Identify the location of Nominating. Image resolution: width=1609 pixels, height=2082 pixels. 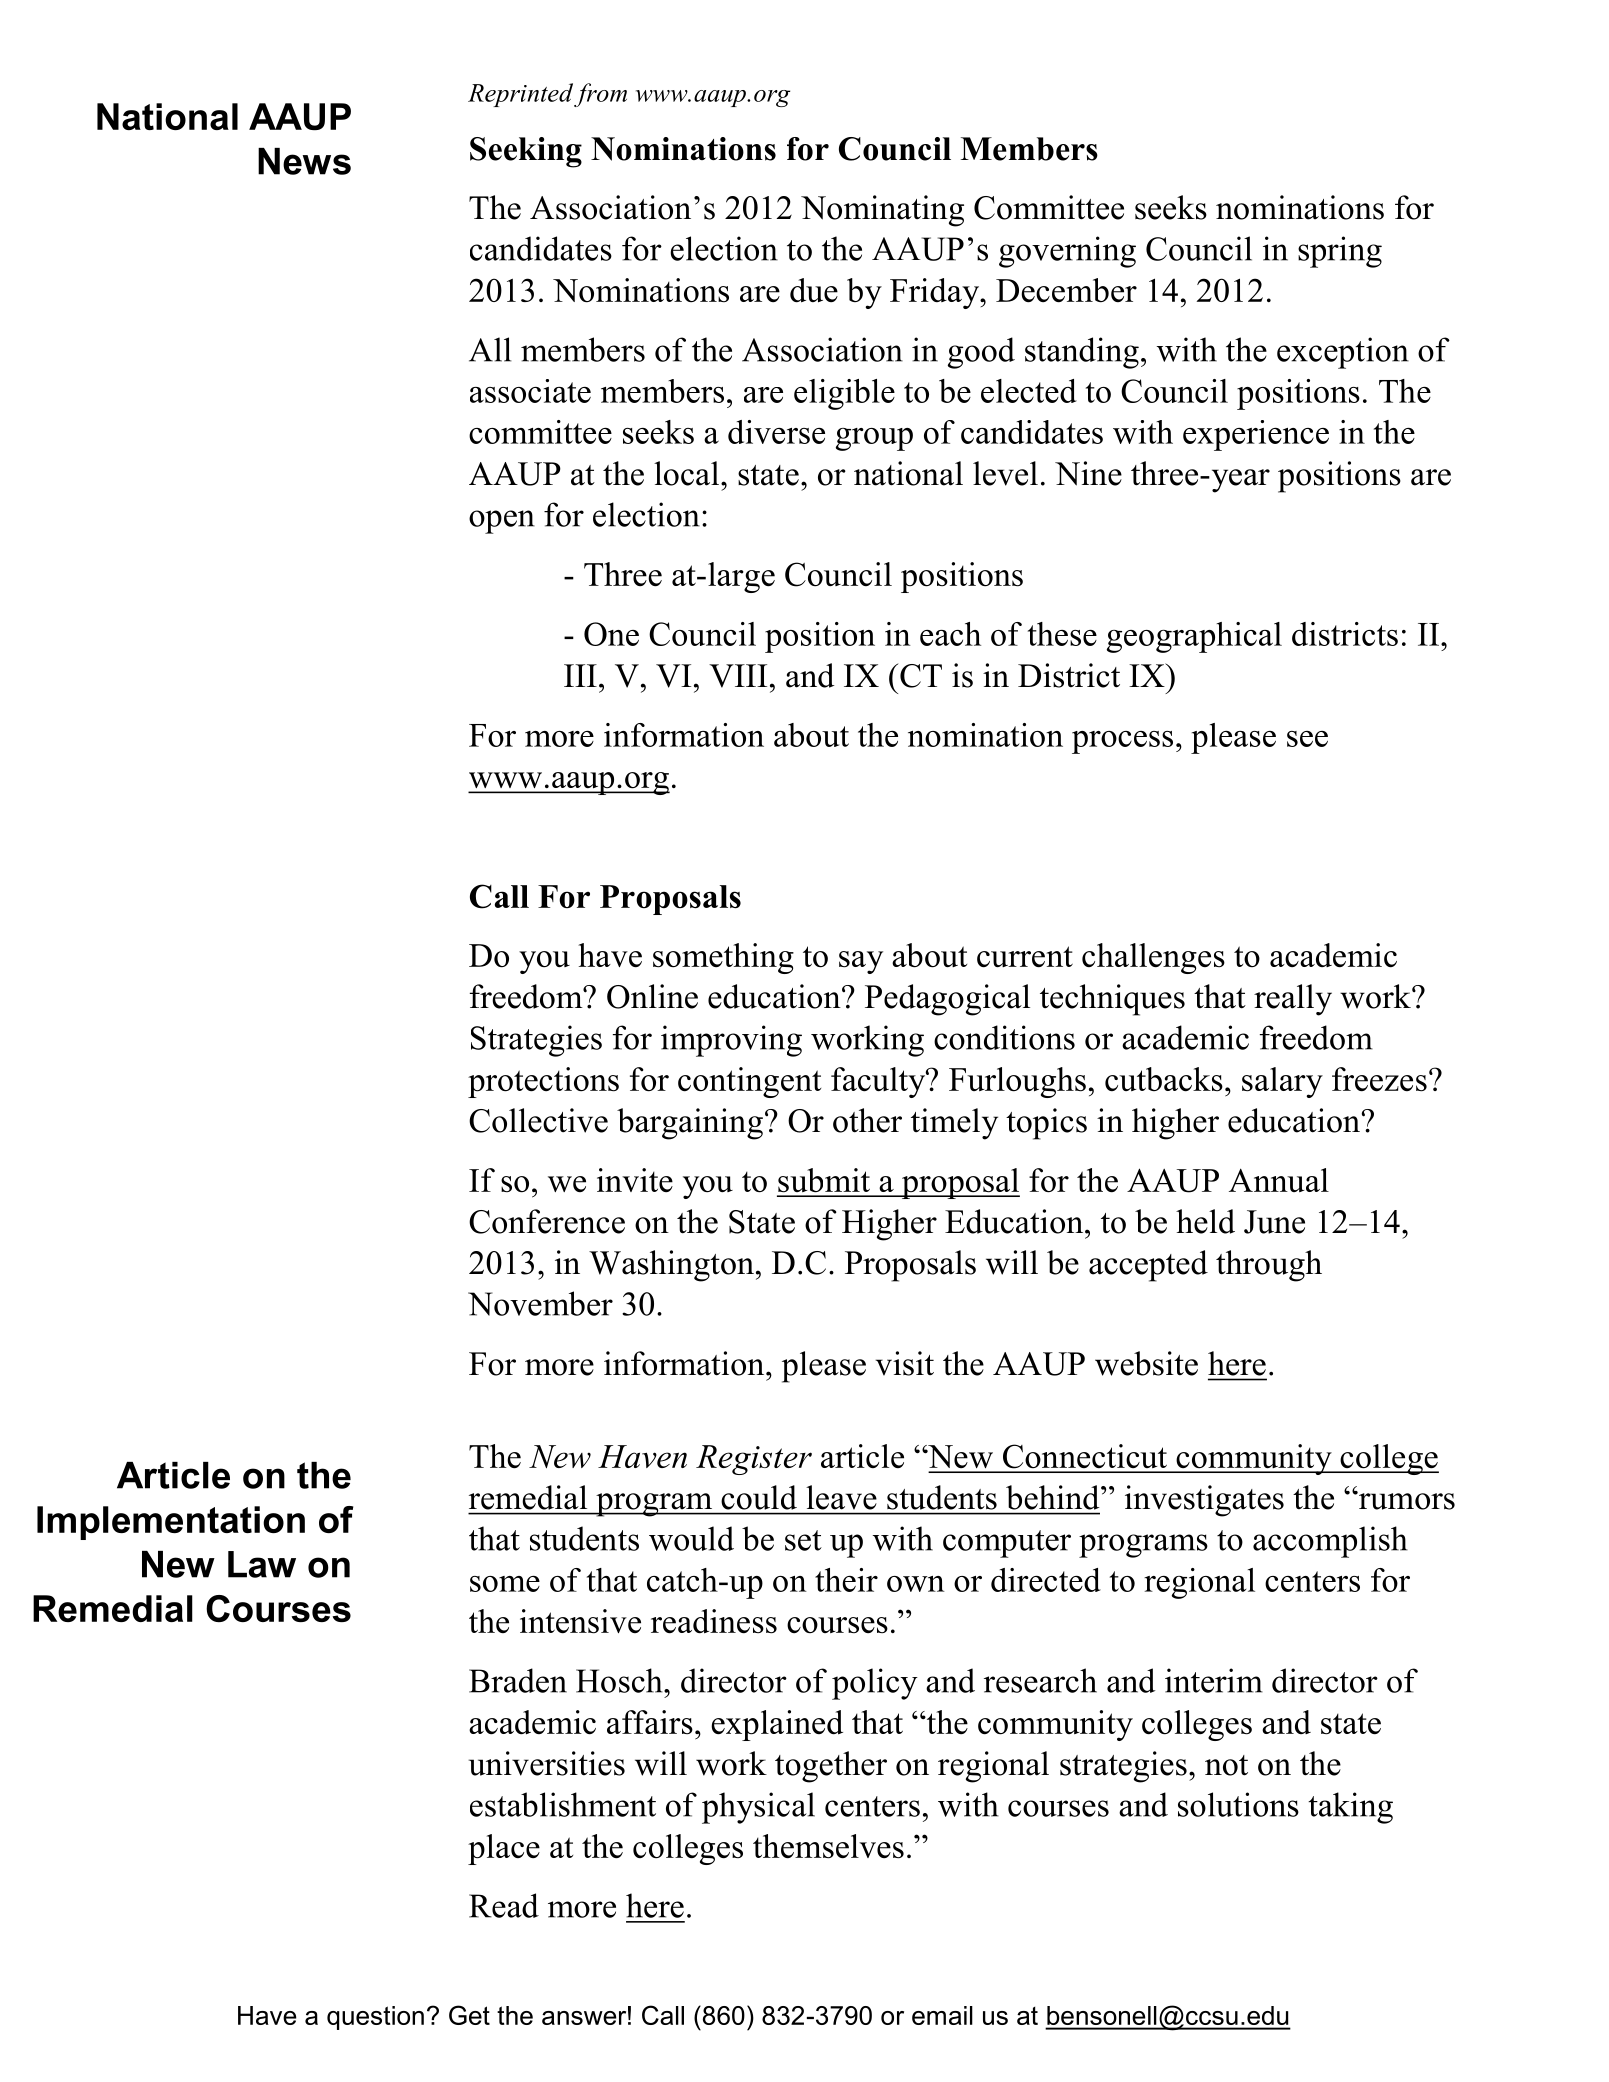
(882, 211).
